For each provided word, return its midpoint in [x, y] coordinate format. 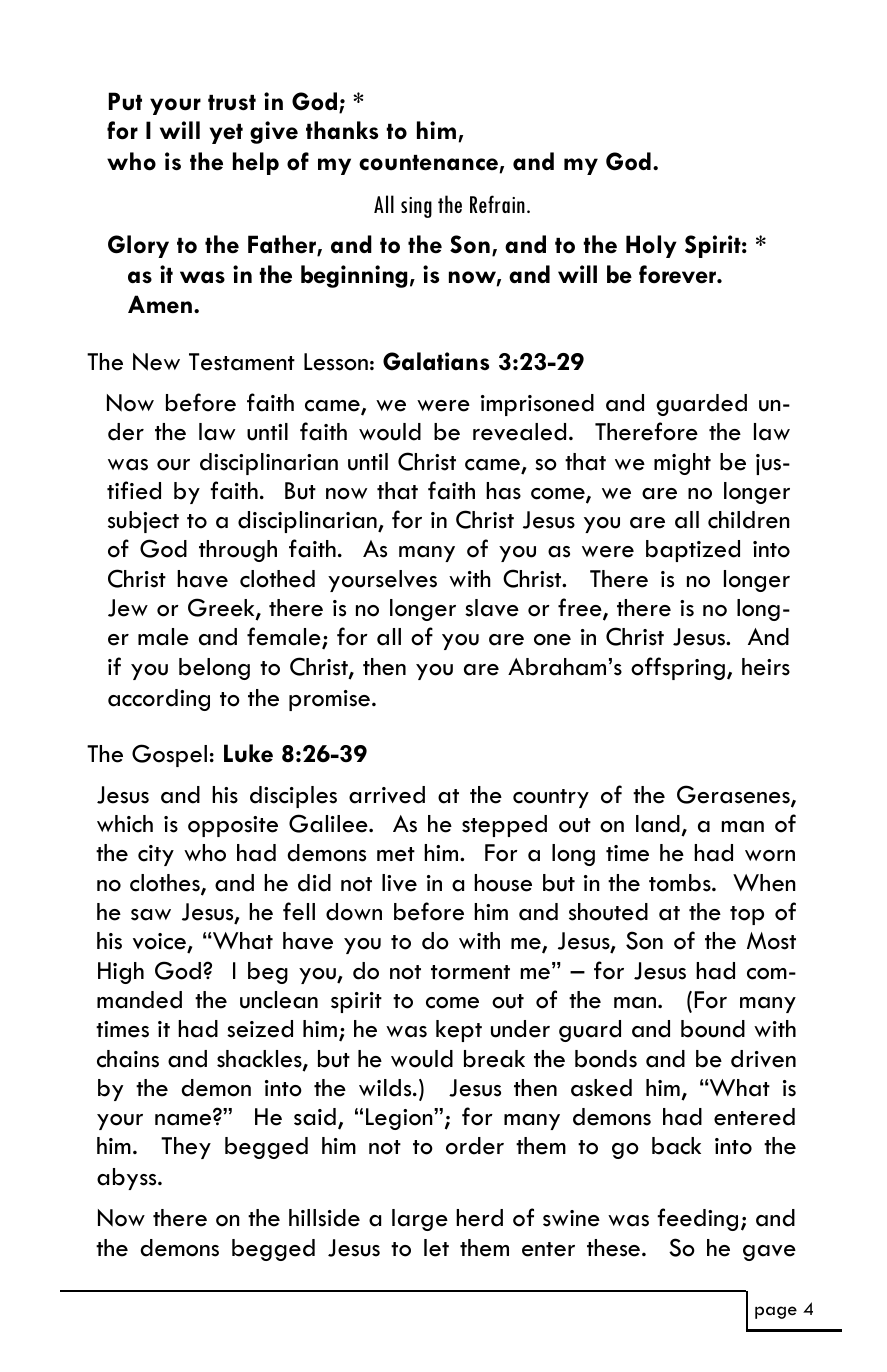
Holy [651, 246]
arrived [387, 795]
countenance [429, 164]
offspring [678, 668]
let [436, 1248]
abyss [128, 1179]
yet [226, 133]
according [159, 700]
